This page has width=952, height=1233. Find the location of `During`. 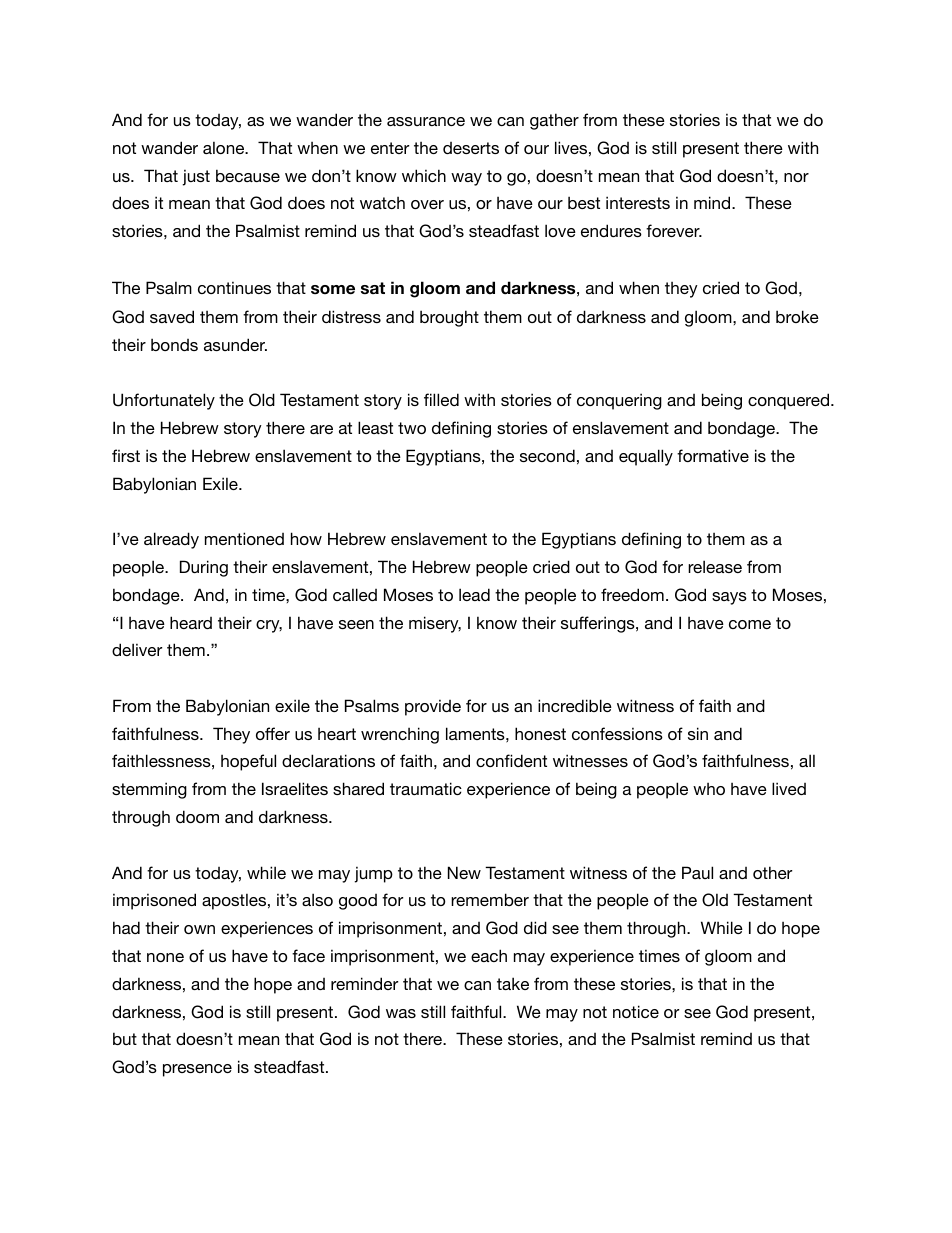

During is located at coordinates (204, 568).
